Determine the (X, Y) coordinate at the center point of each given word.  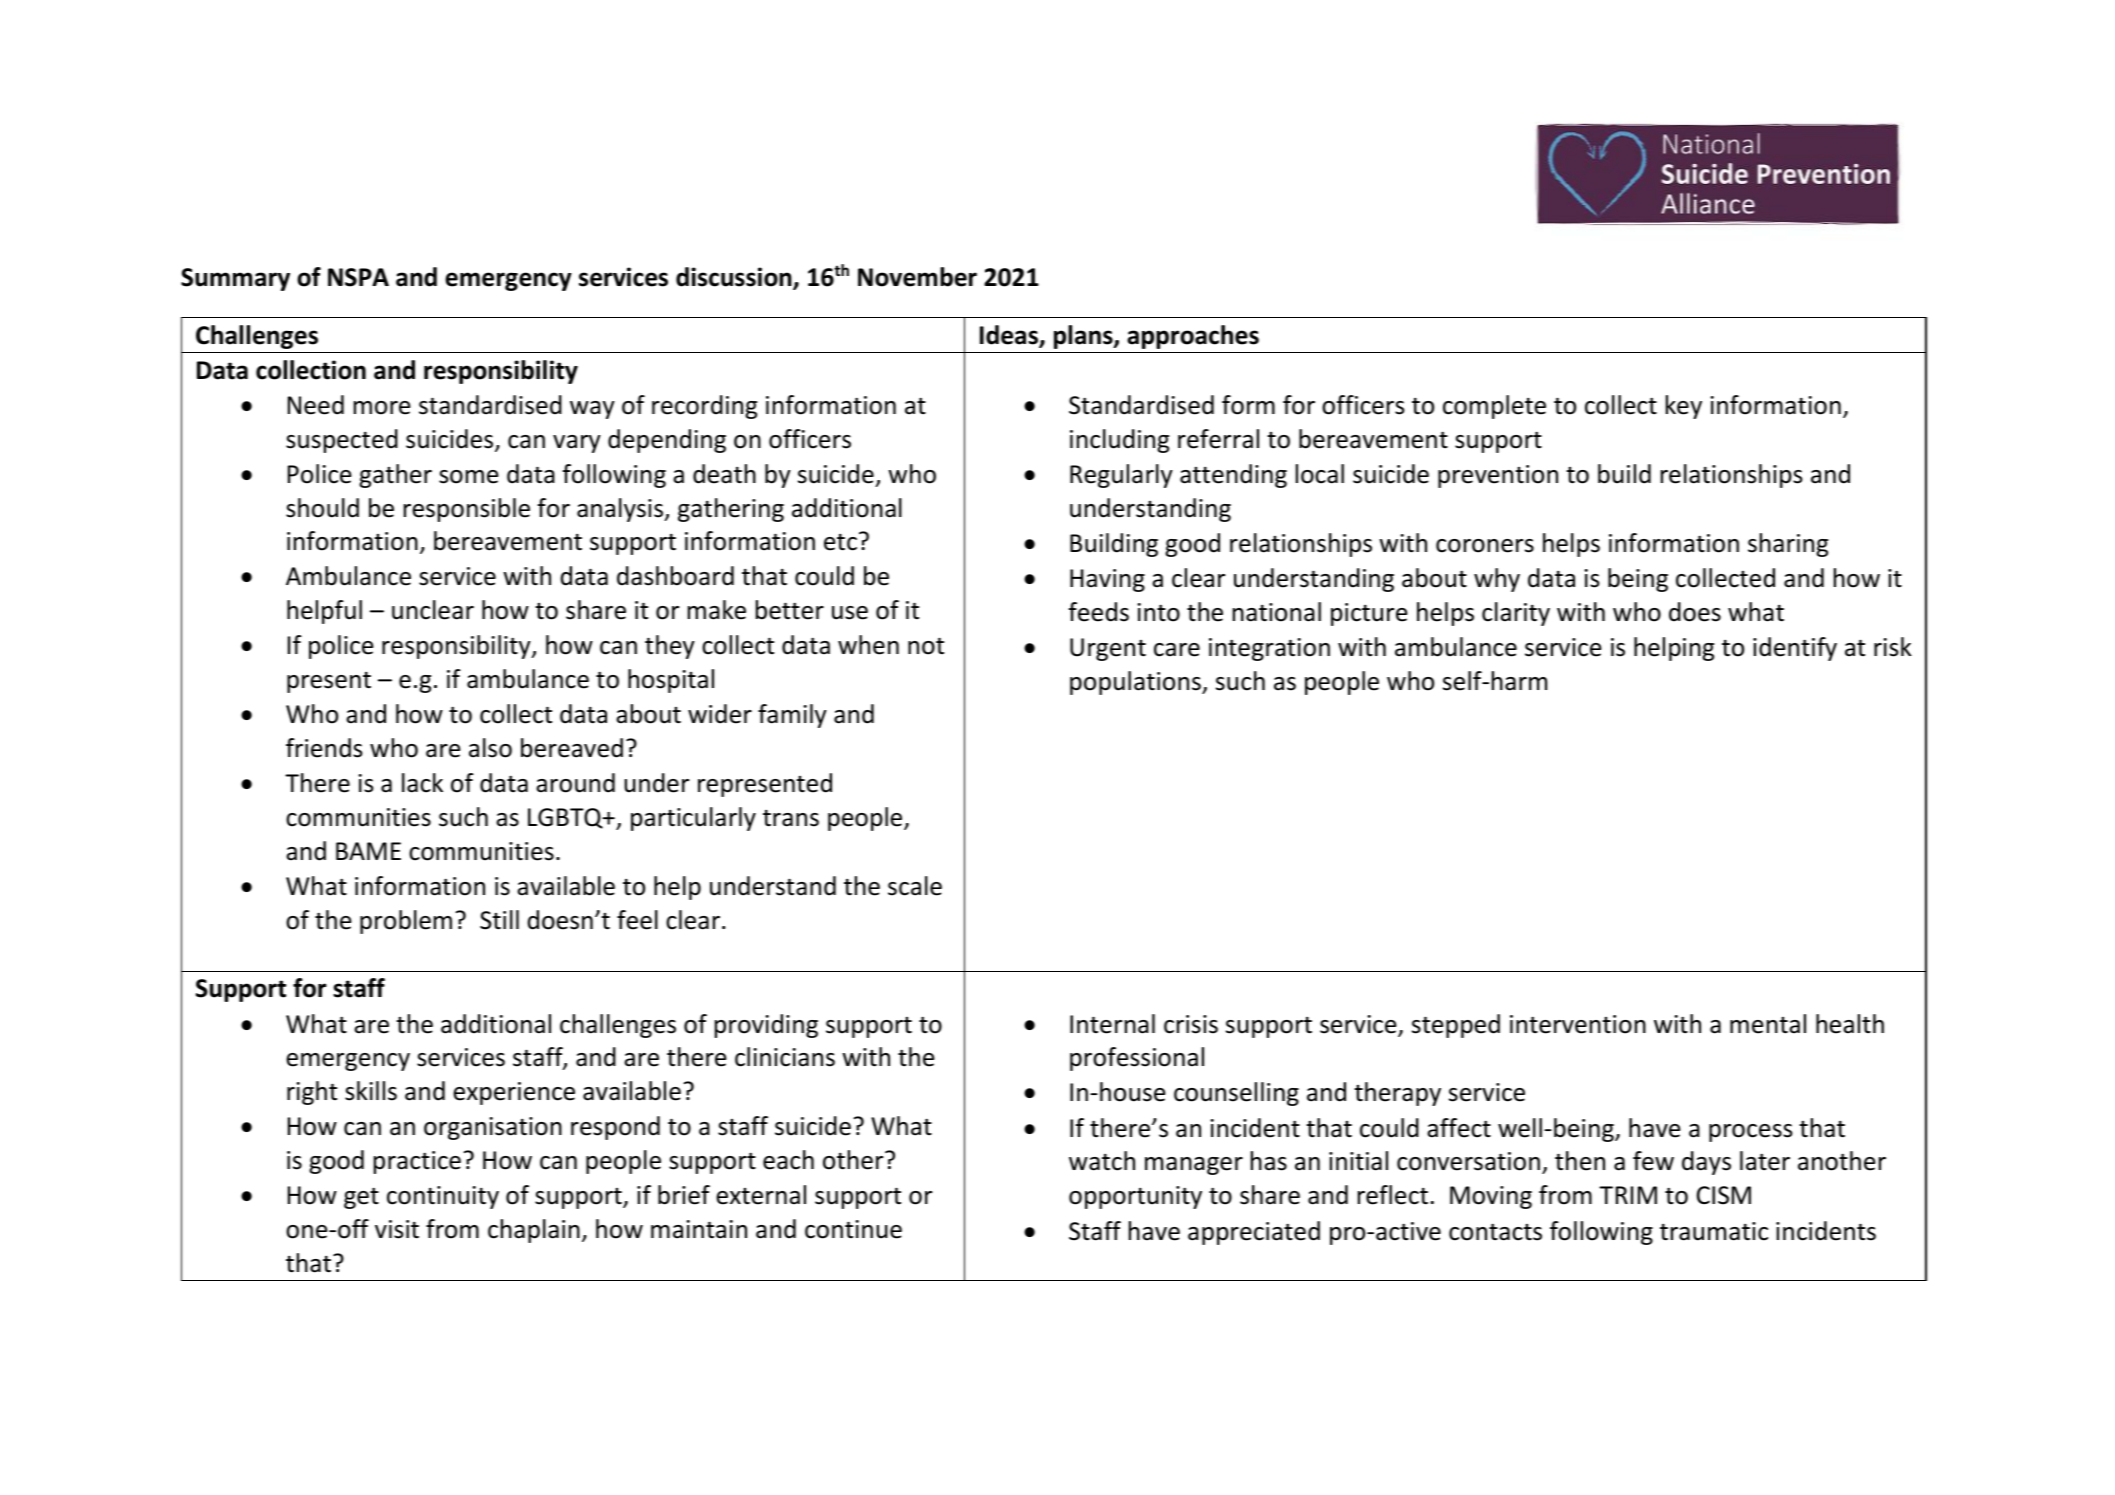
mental (1768, 1024)
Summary (235, 279)
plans (1084, 337)
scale (915, 886)
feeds (1099, 612)
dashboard (675, 576)
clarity (1516, 614)
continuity (443, 1197)
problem (406, 922)
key (1684, 407)
